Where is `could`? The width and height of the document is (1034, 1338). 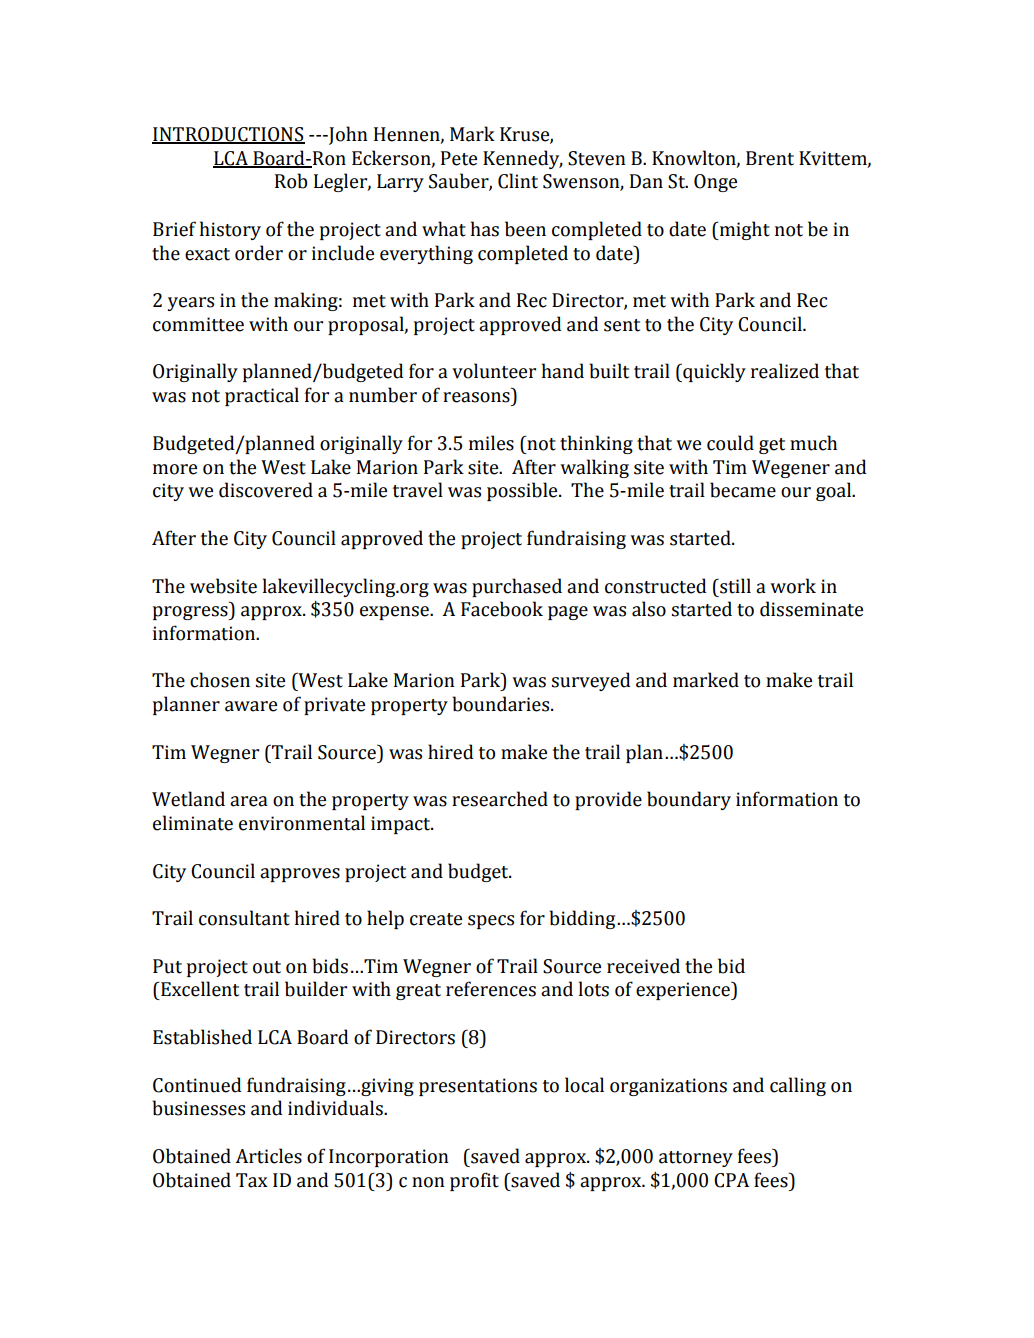
could is located at coordinates (730, 443).
